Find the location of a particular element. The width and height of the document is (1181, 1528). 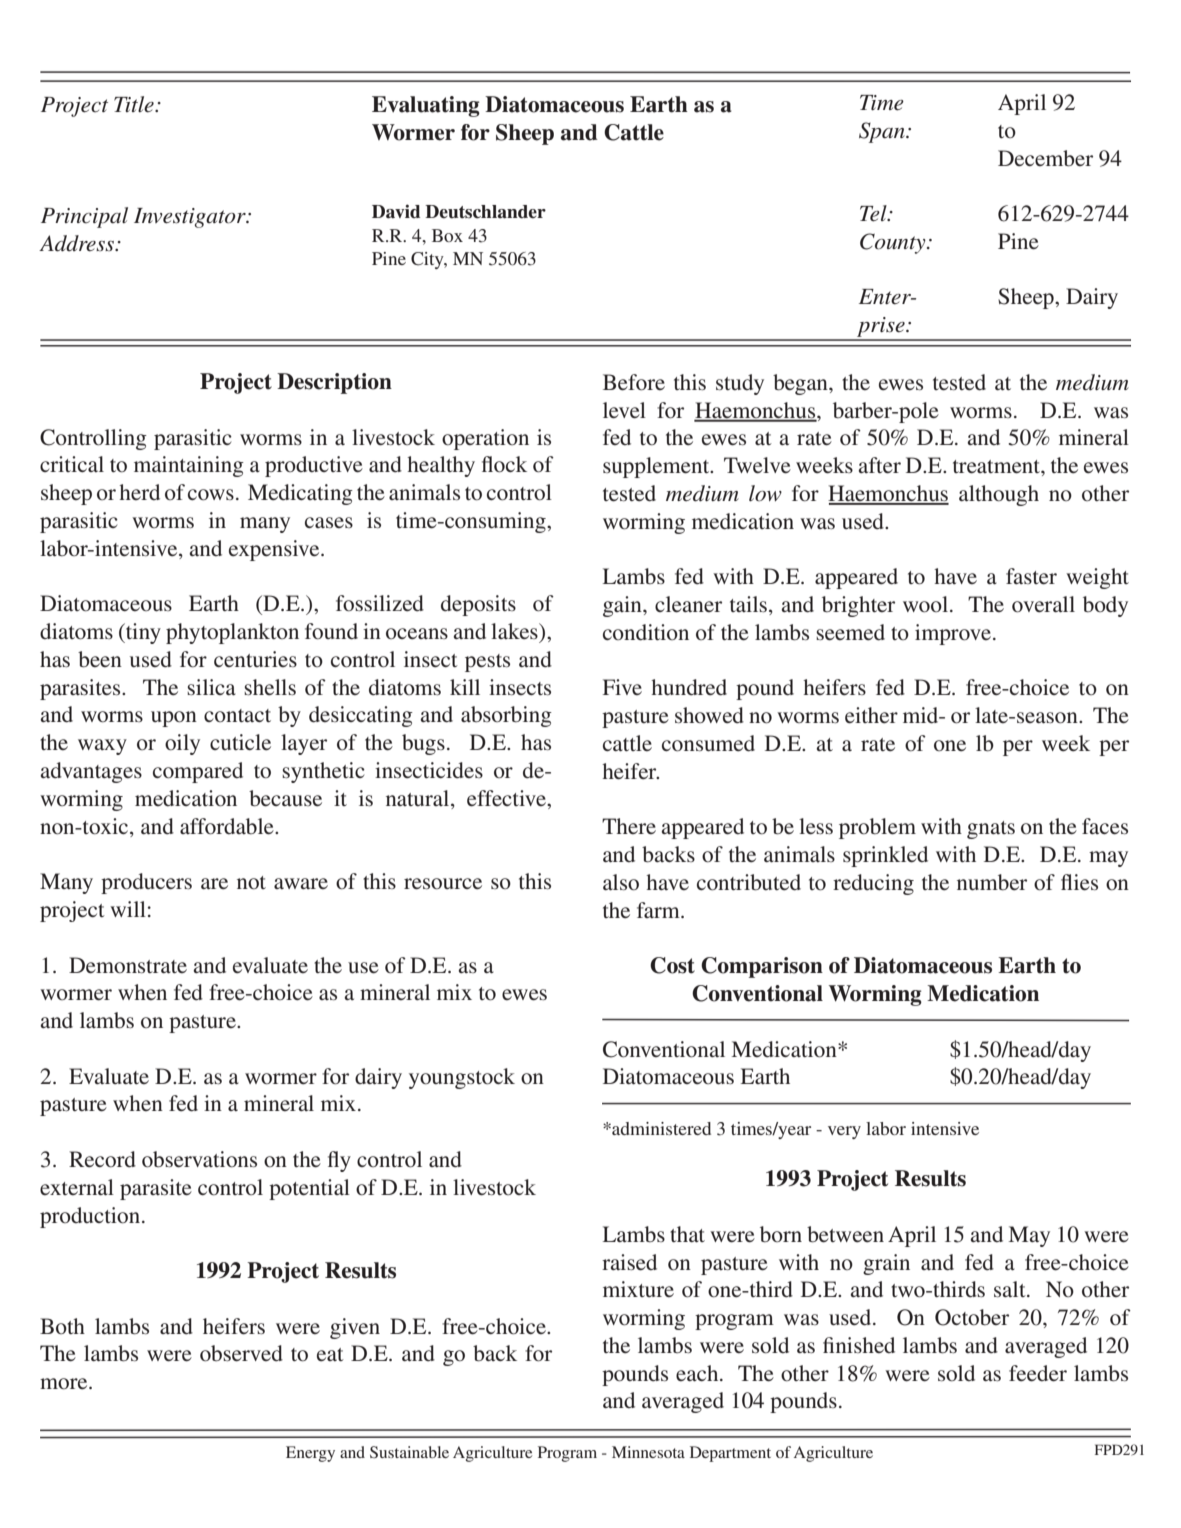

expensive is located at coordinates (275, 550).
